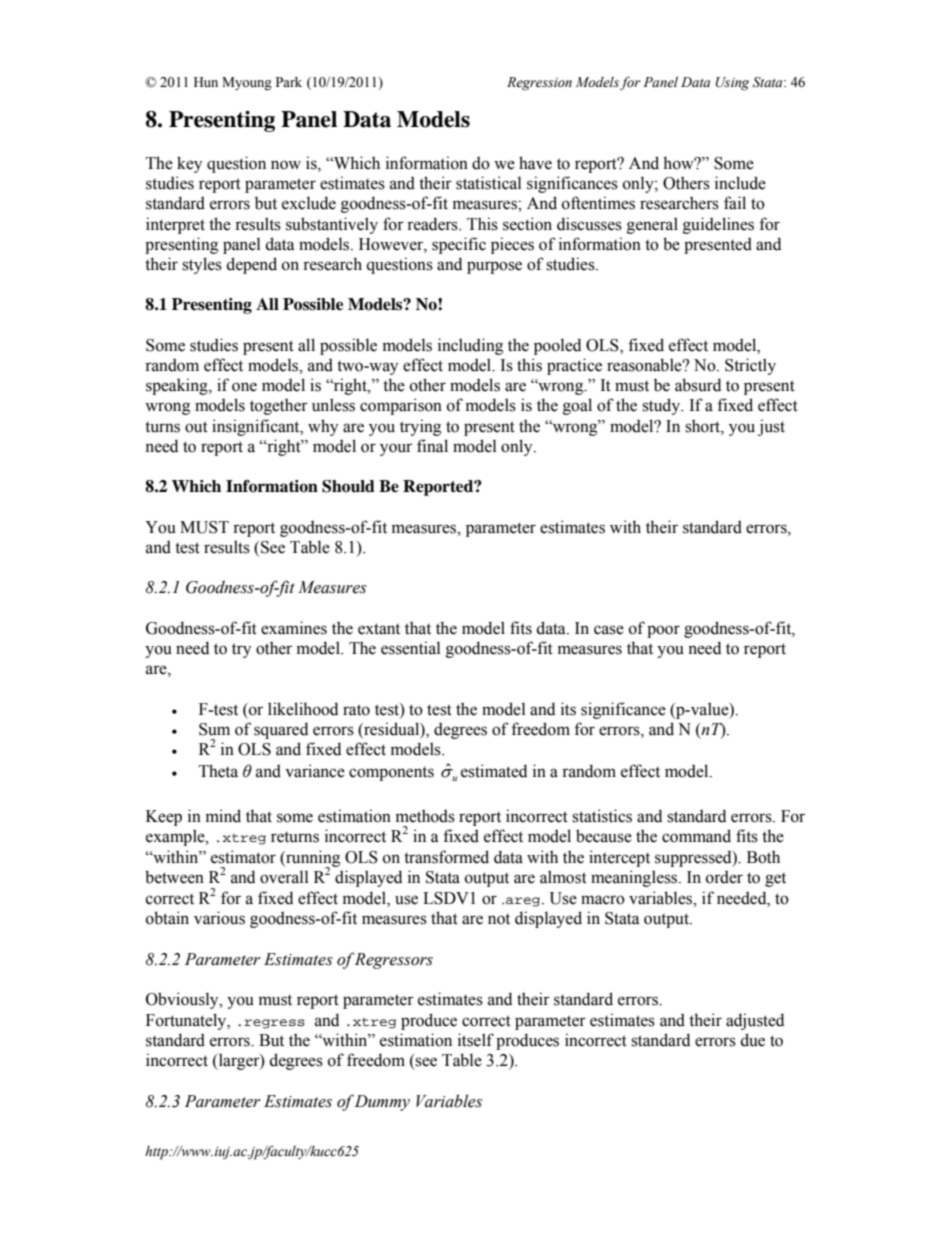 The image size is (952, 1233). Describe the element at coordinates (752, 1040) in the screenshot. I see `due` at that location.
